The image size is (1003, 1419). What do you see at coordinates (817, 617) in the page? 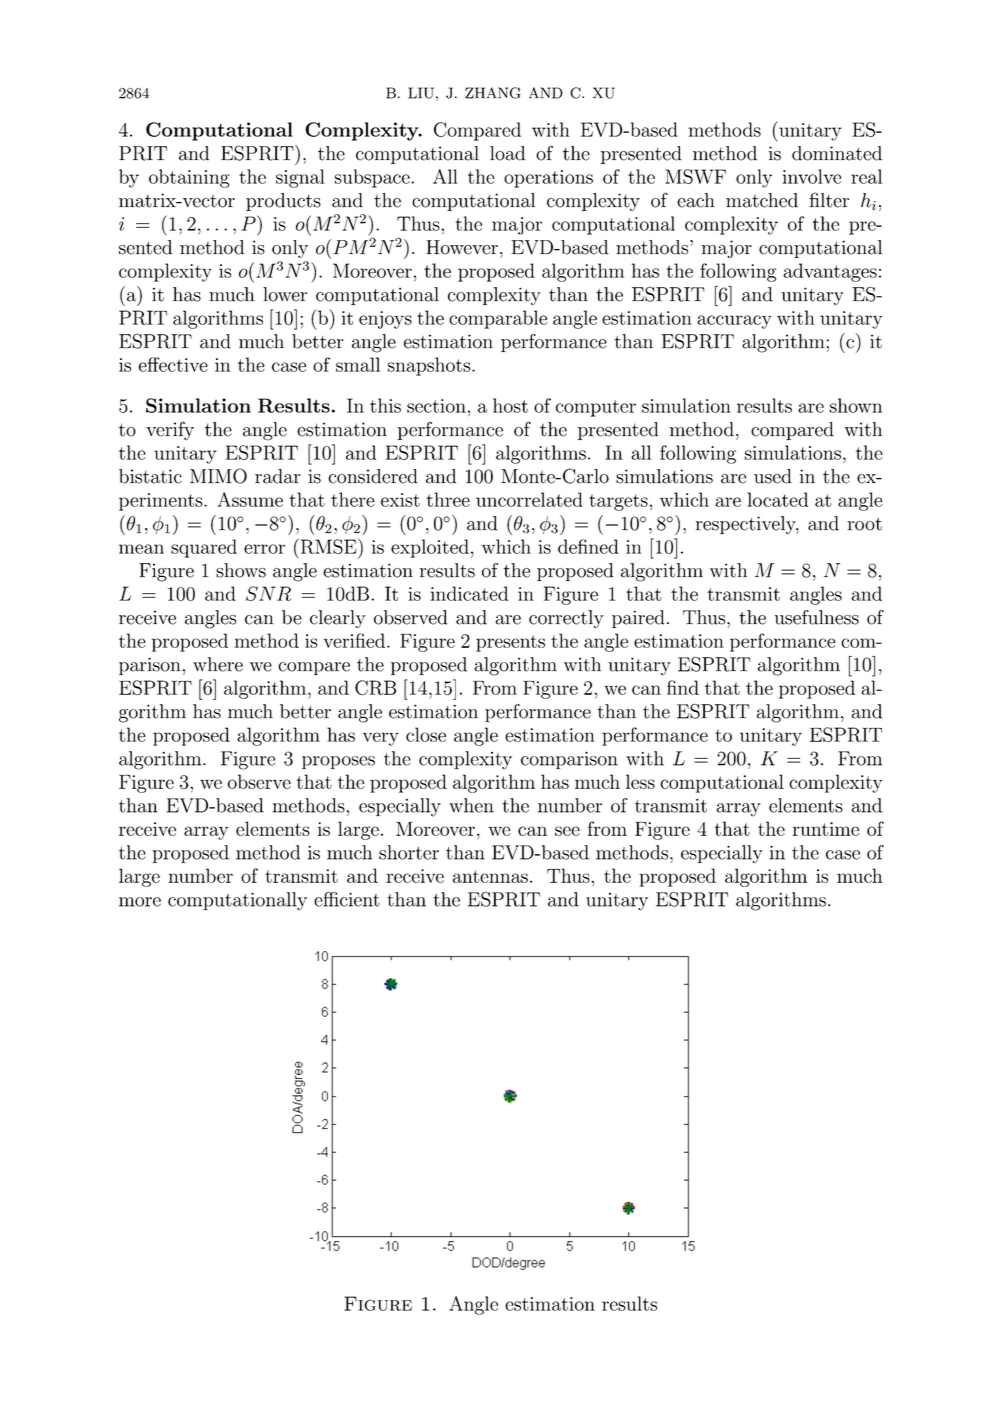
I see `usefulness` at bounding box center [817, 617].
